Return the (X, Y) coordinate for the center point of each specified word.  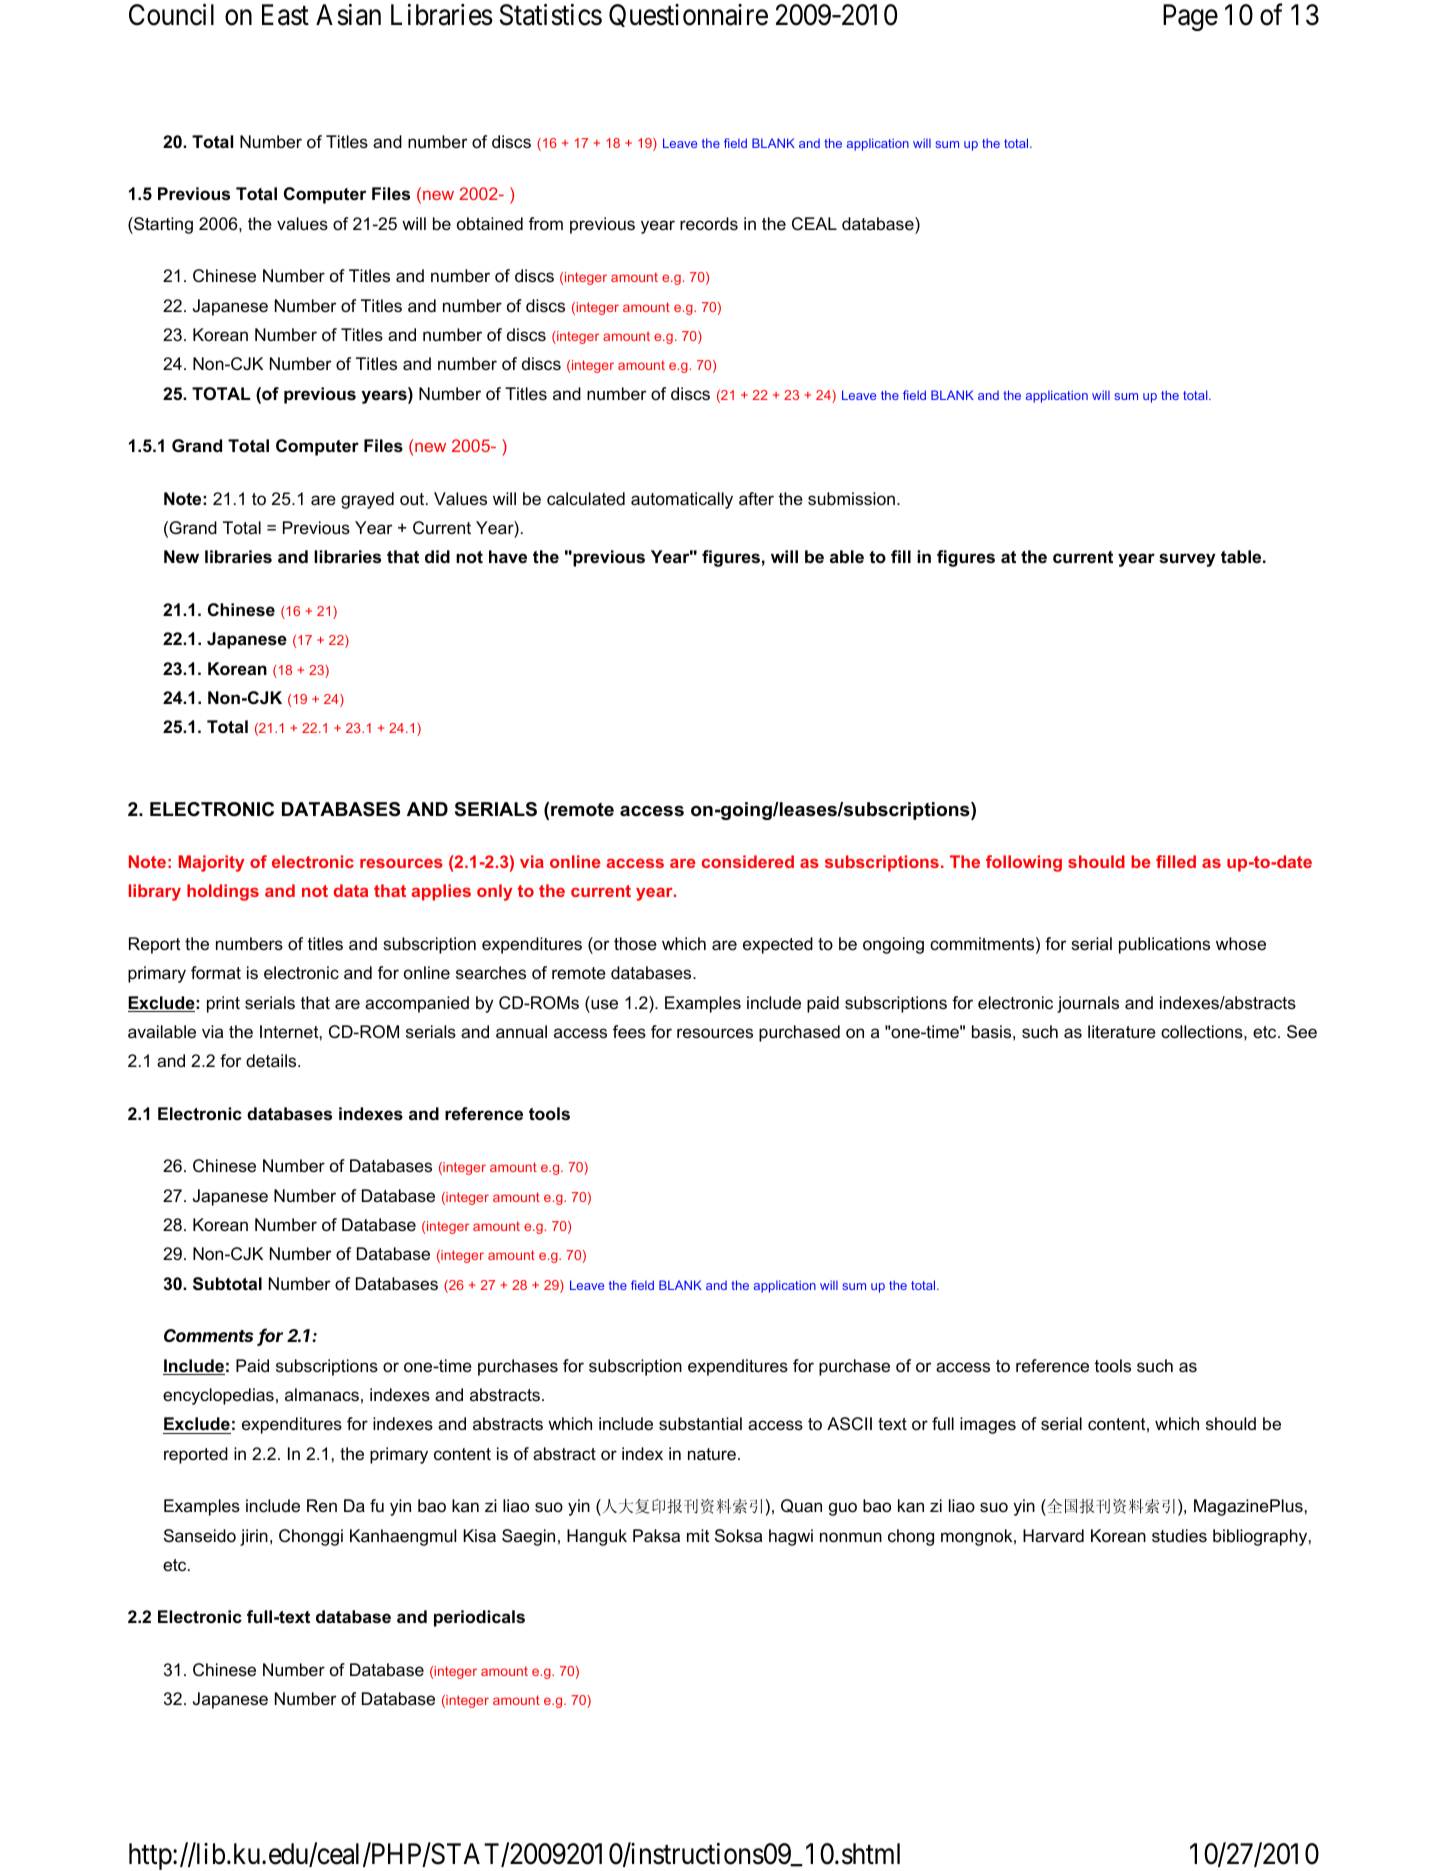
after (756, 499)
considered (748, 861)
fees (629, 1032)
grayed (367, 500)
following (1024, 863)
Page (1190, 17)
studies (1179, 1536)
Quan (801, 1506)
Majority (211, 863)
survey (1187, 560)
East (285, 15)
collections (1203, 1032)
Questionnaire (688, 15)
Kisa (479, 1536)
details (272, 1061)
